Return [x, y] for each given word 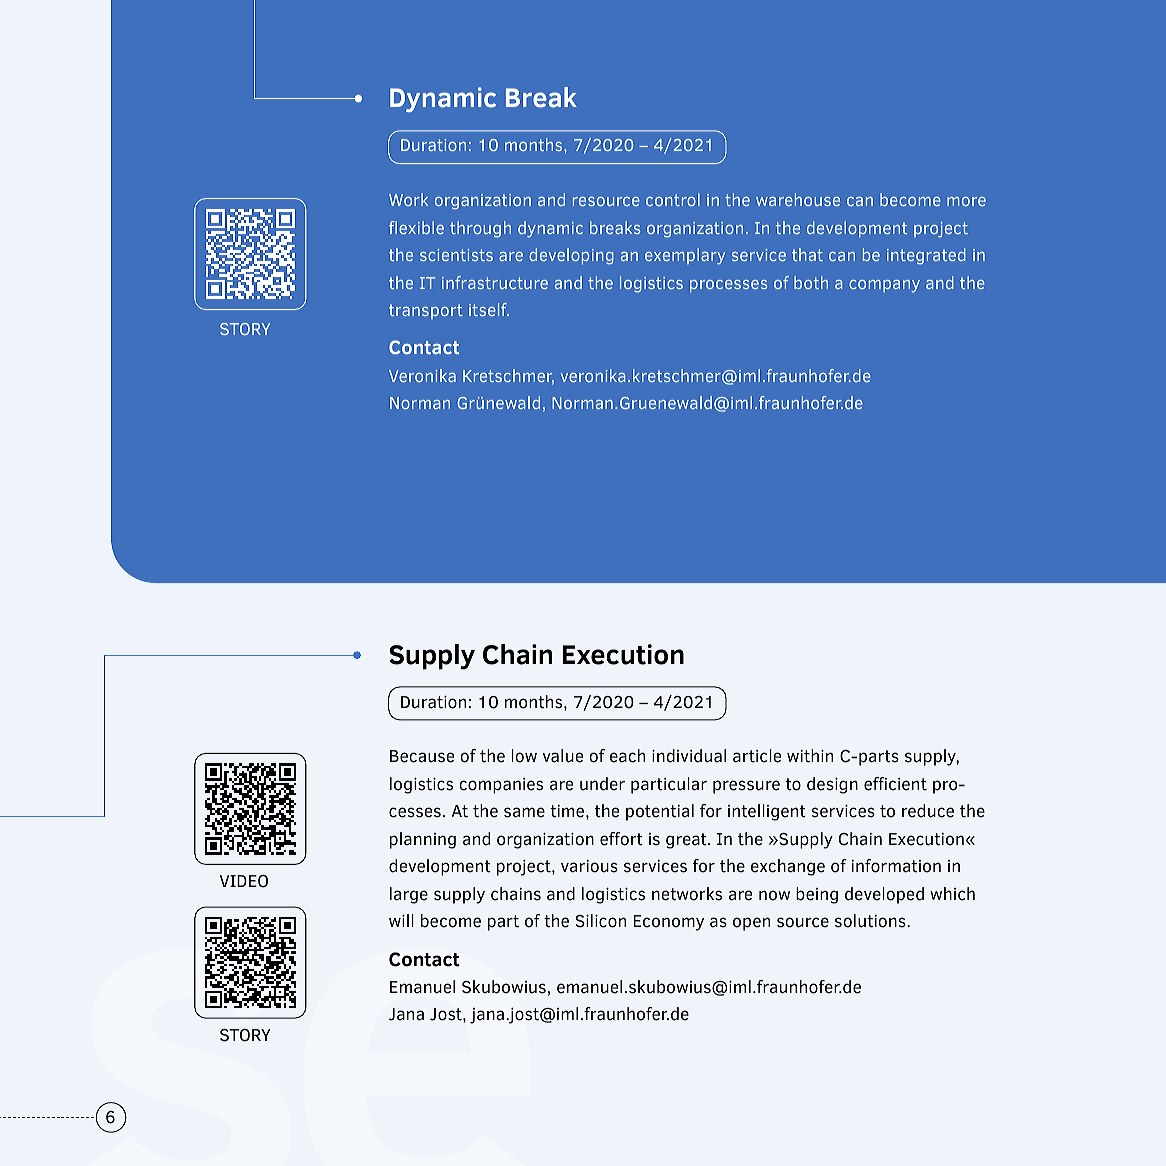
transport [426, 311]
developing [571, 256]
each [627, 756]
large [409, 895]
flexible [416, 227]
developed [884, 895]
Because [422, 756]
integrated [926, 256]
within [810, 756]
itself [489, 309]
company [884, 286]
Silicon [601, 921]
